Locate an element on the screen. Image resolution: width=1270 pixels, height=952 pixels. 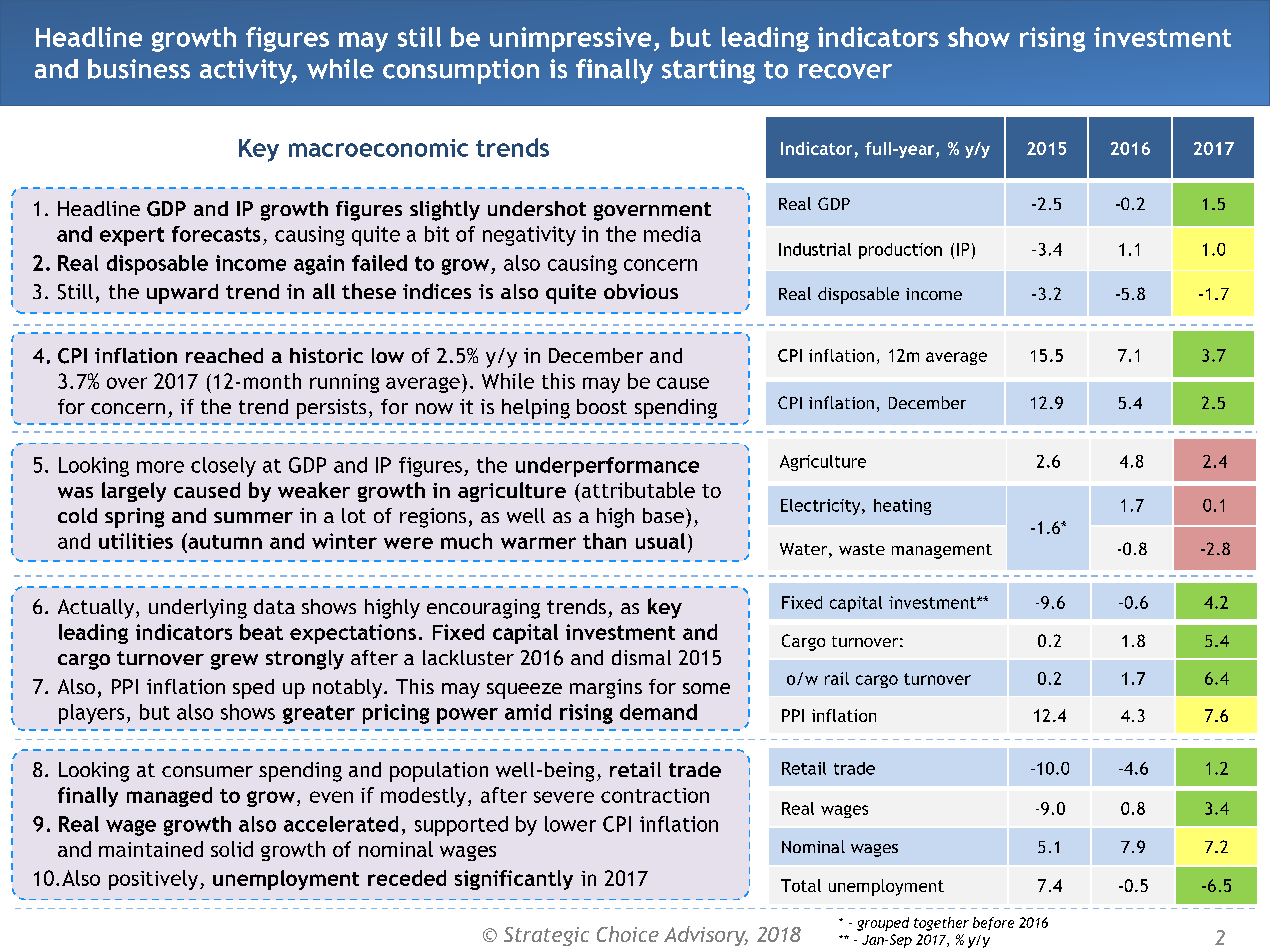
squeeze is located at coordinates (524, 691).
